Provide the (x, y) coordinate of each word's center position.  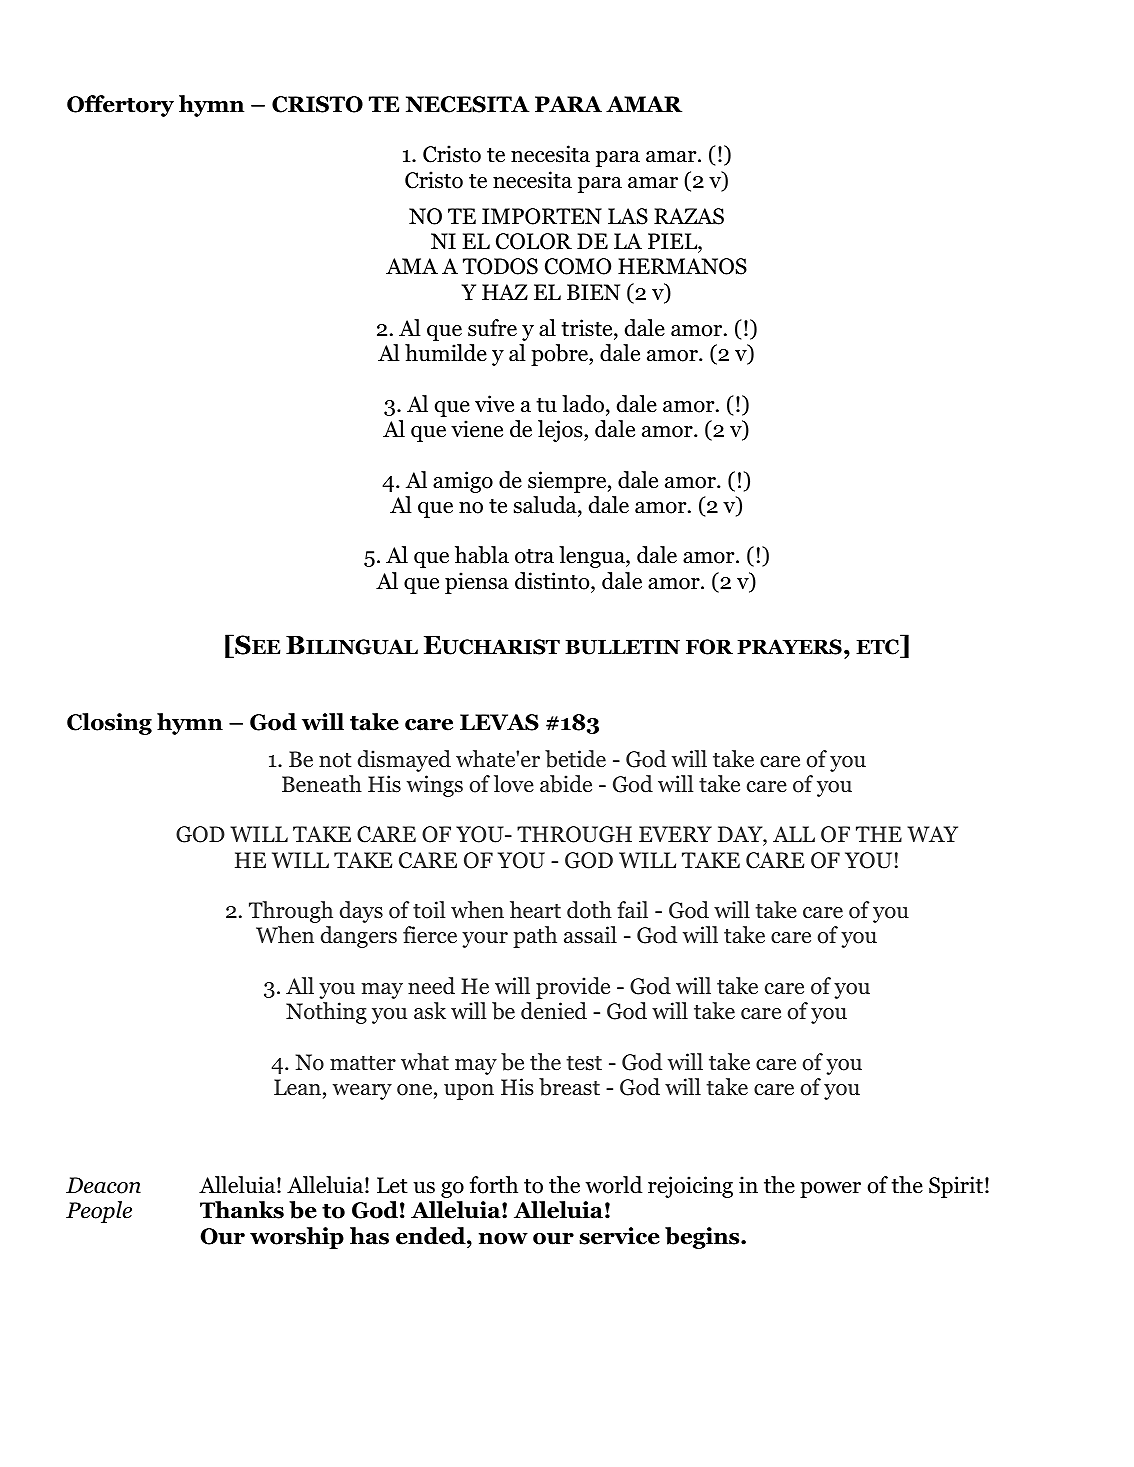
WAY (932, 834)
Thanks (242, 1210)
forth (494, 1185)
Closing (109, 724)
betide (575, 759)
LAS (628, 216)
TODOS (500, 266)
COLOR (534, 241)
